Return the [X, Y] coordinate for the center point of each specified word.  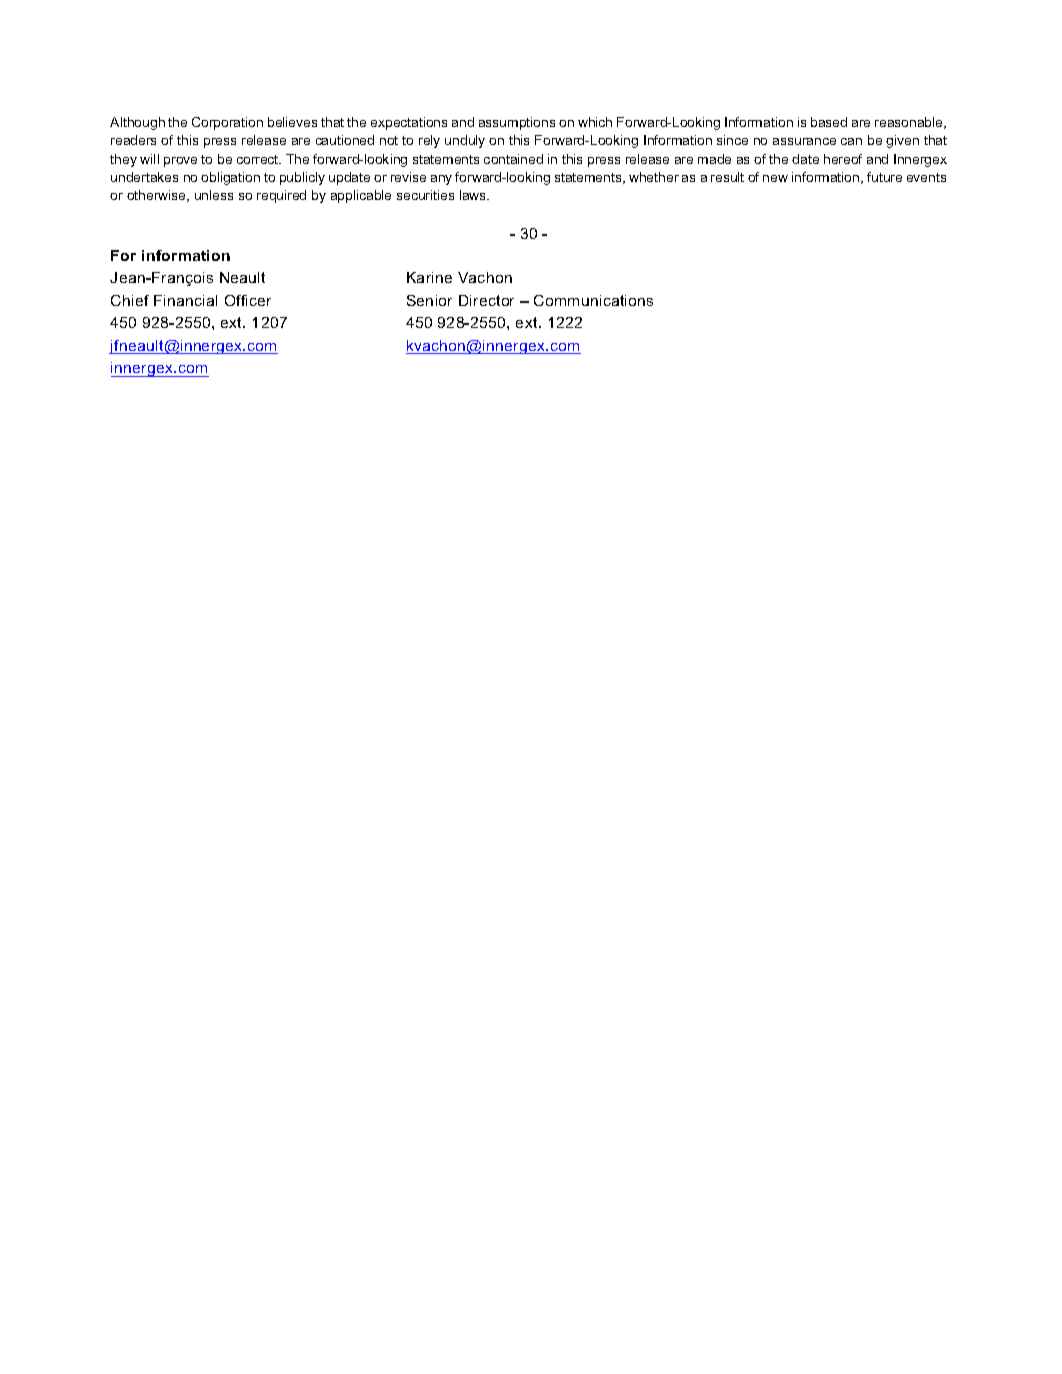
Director [486, 300]
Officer [248, 300]
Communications [593, 300]
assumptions [517, 123]
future [884, 177]
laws [474, 195]
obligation [230, 178]
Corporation [227, 123]
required [281, 196]
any [441, 180]
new [775, 178]
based [829, 122]
